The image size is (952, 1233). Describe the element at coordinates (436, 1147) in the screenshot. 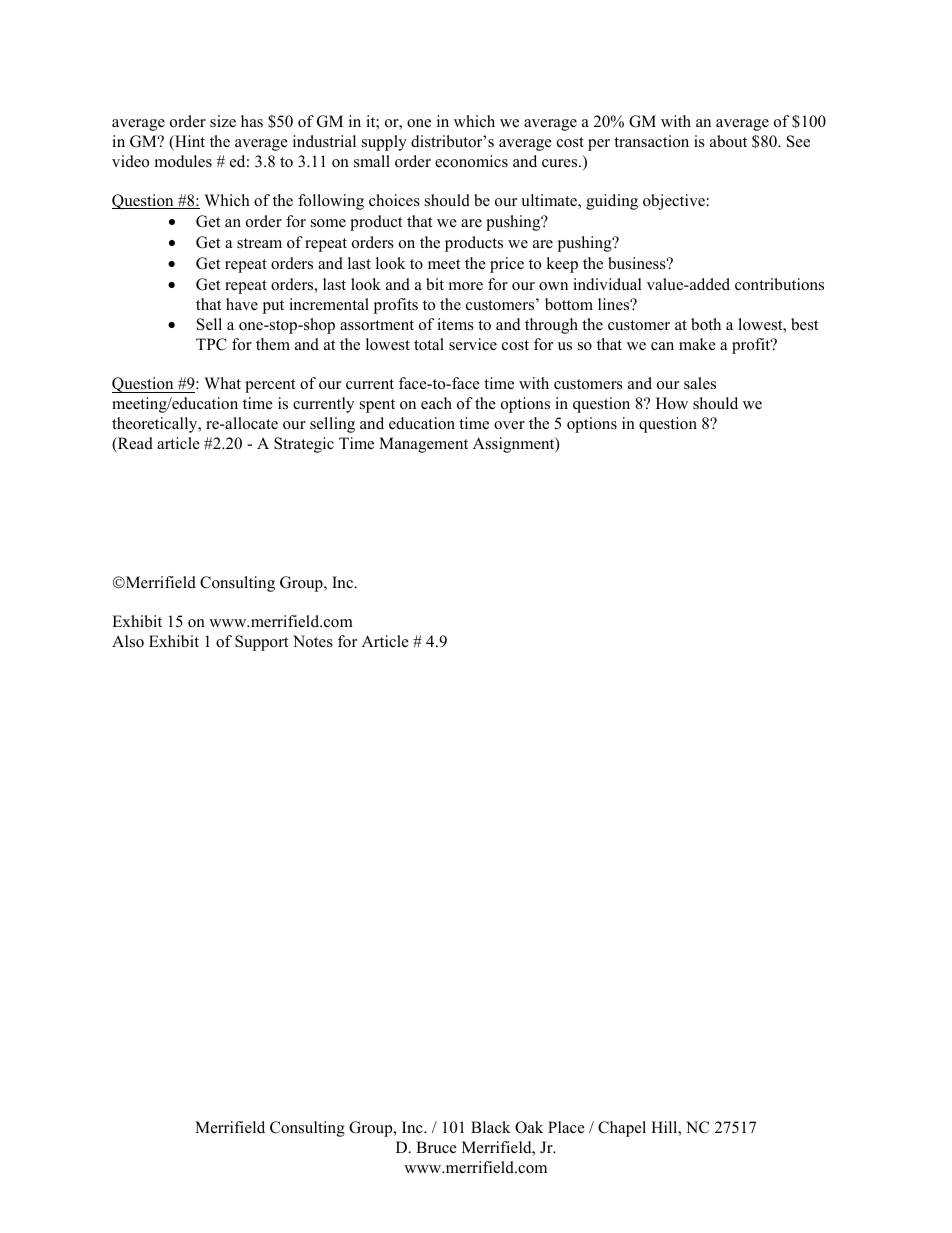

I see `Bruce` at that location.
